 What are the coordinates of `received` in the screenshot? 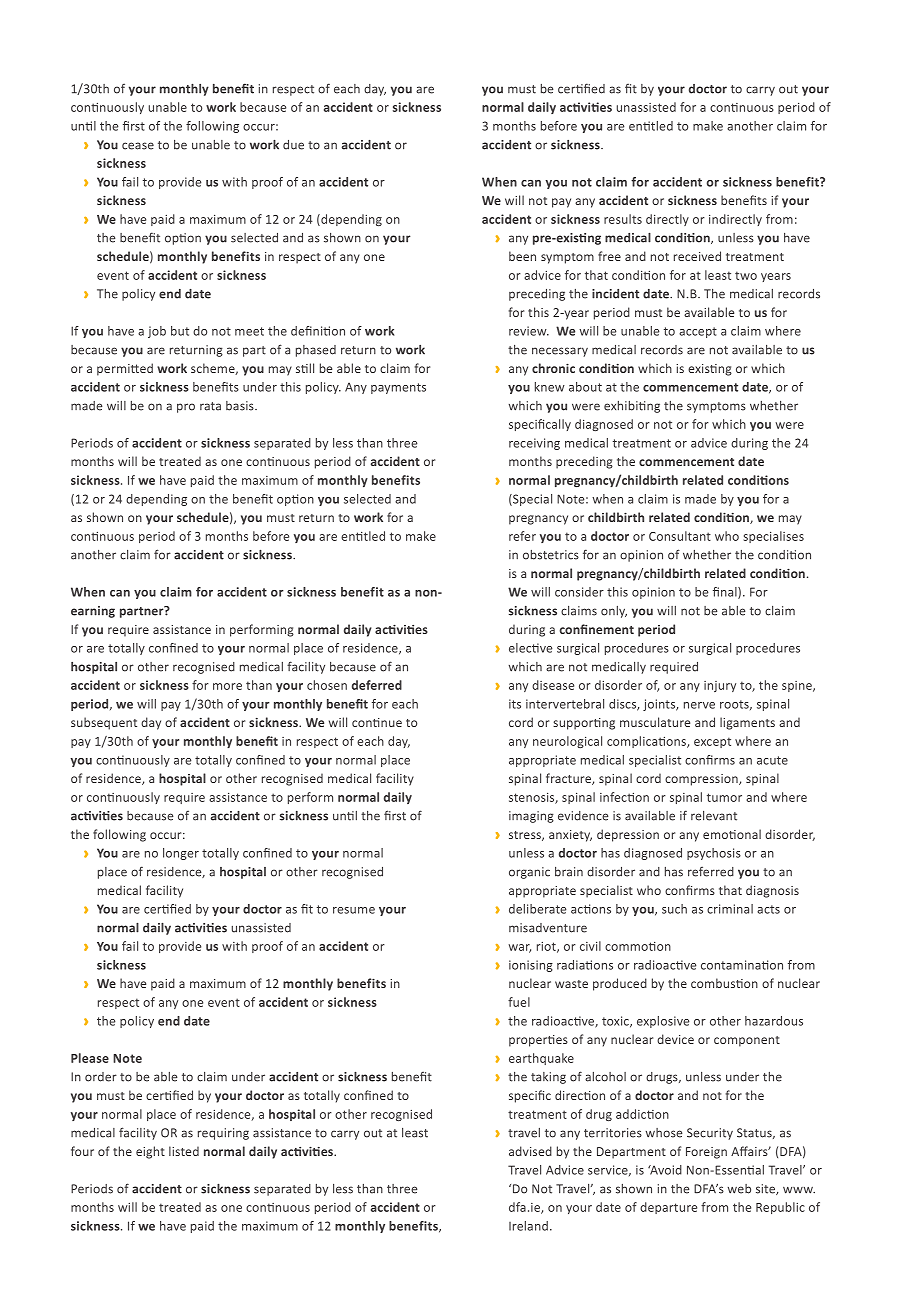 It's located at (697, 256).
